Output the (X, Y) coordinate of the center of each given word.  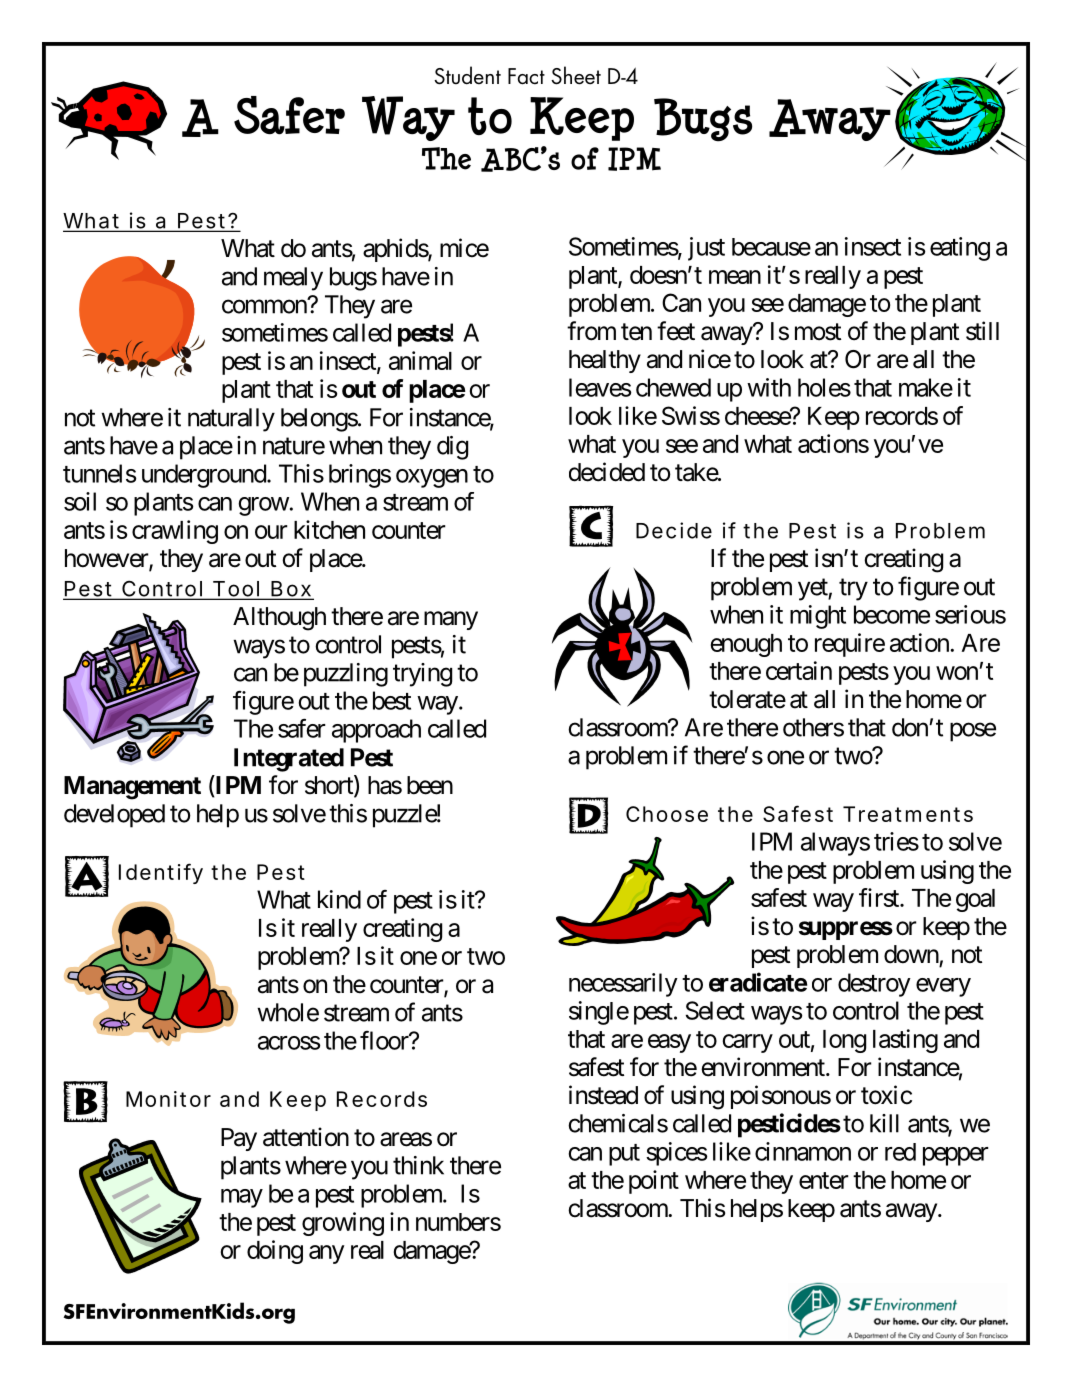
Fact (526, 76)
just (706, 249)
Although (279, 619)
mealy (293, 279)
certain (799, 670)
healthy (605, 361)
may (242, 1198)
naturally (231, 420)
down (911, 954)
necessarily (623, 985)
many (451, 620)
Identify (161, 873)
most (818, 332)
